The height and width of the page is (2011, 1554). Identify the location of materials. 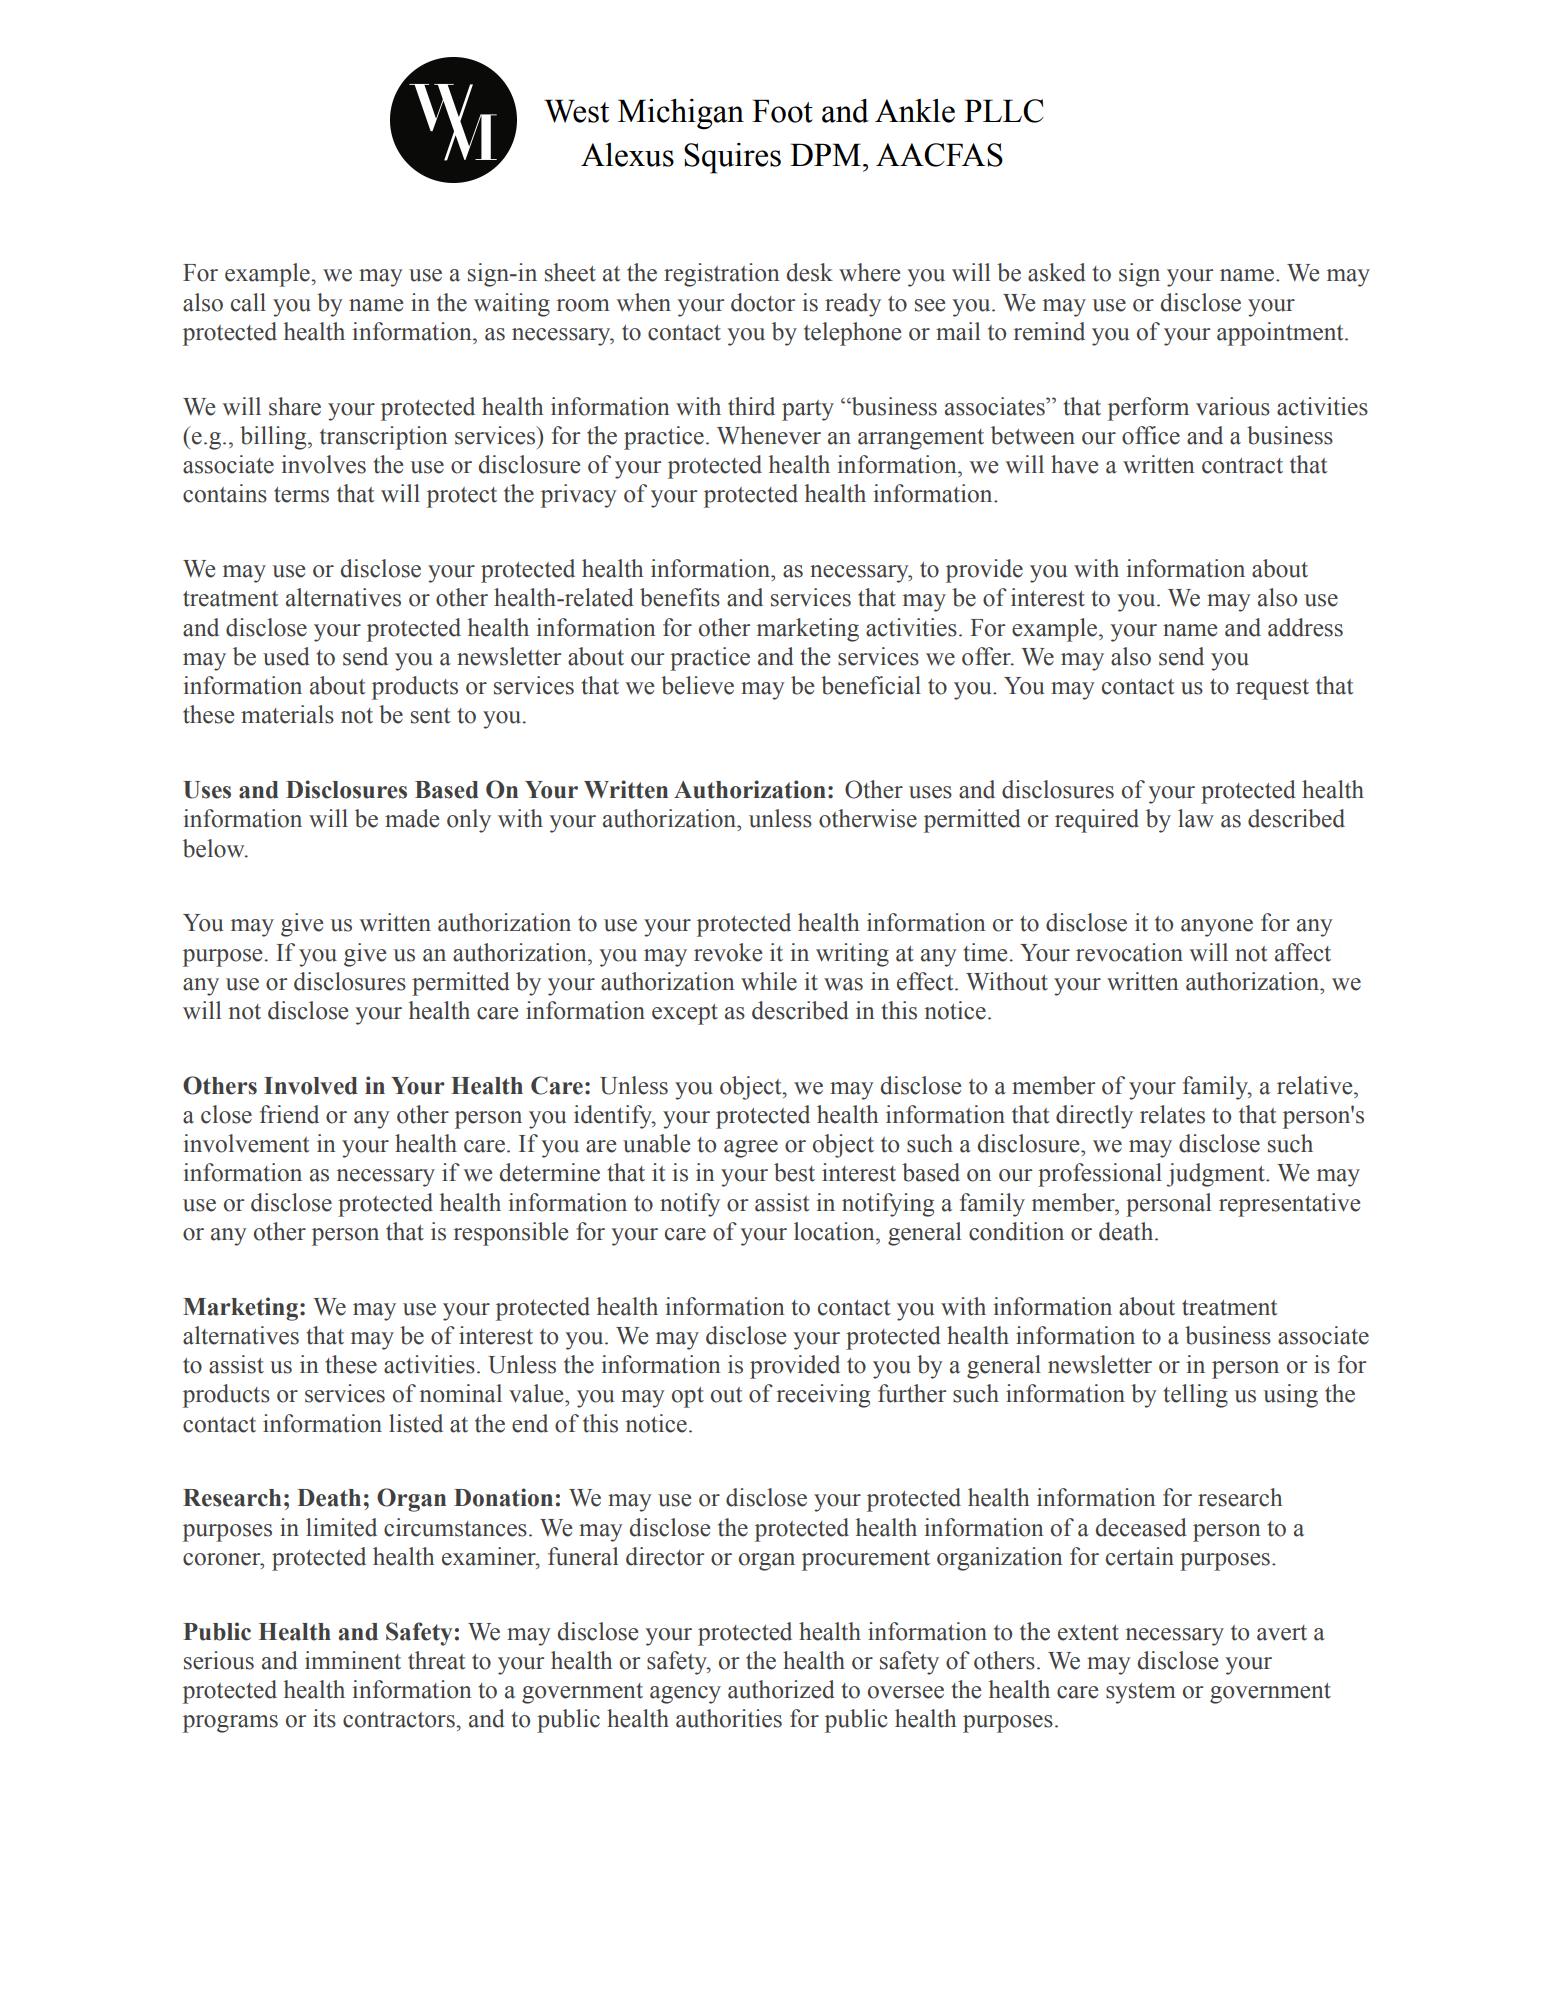
(287, 714).
